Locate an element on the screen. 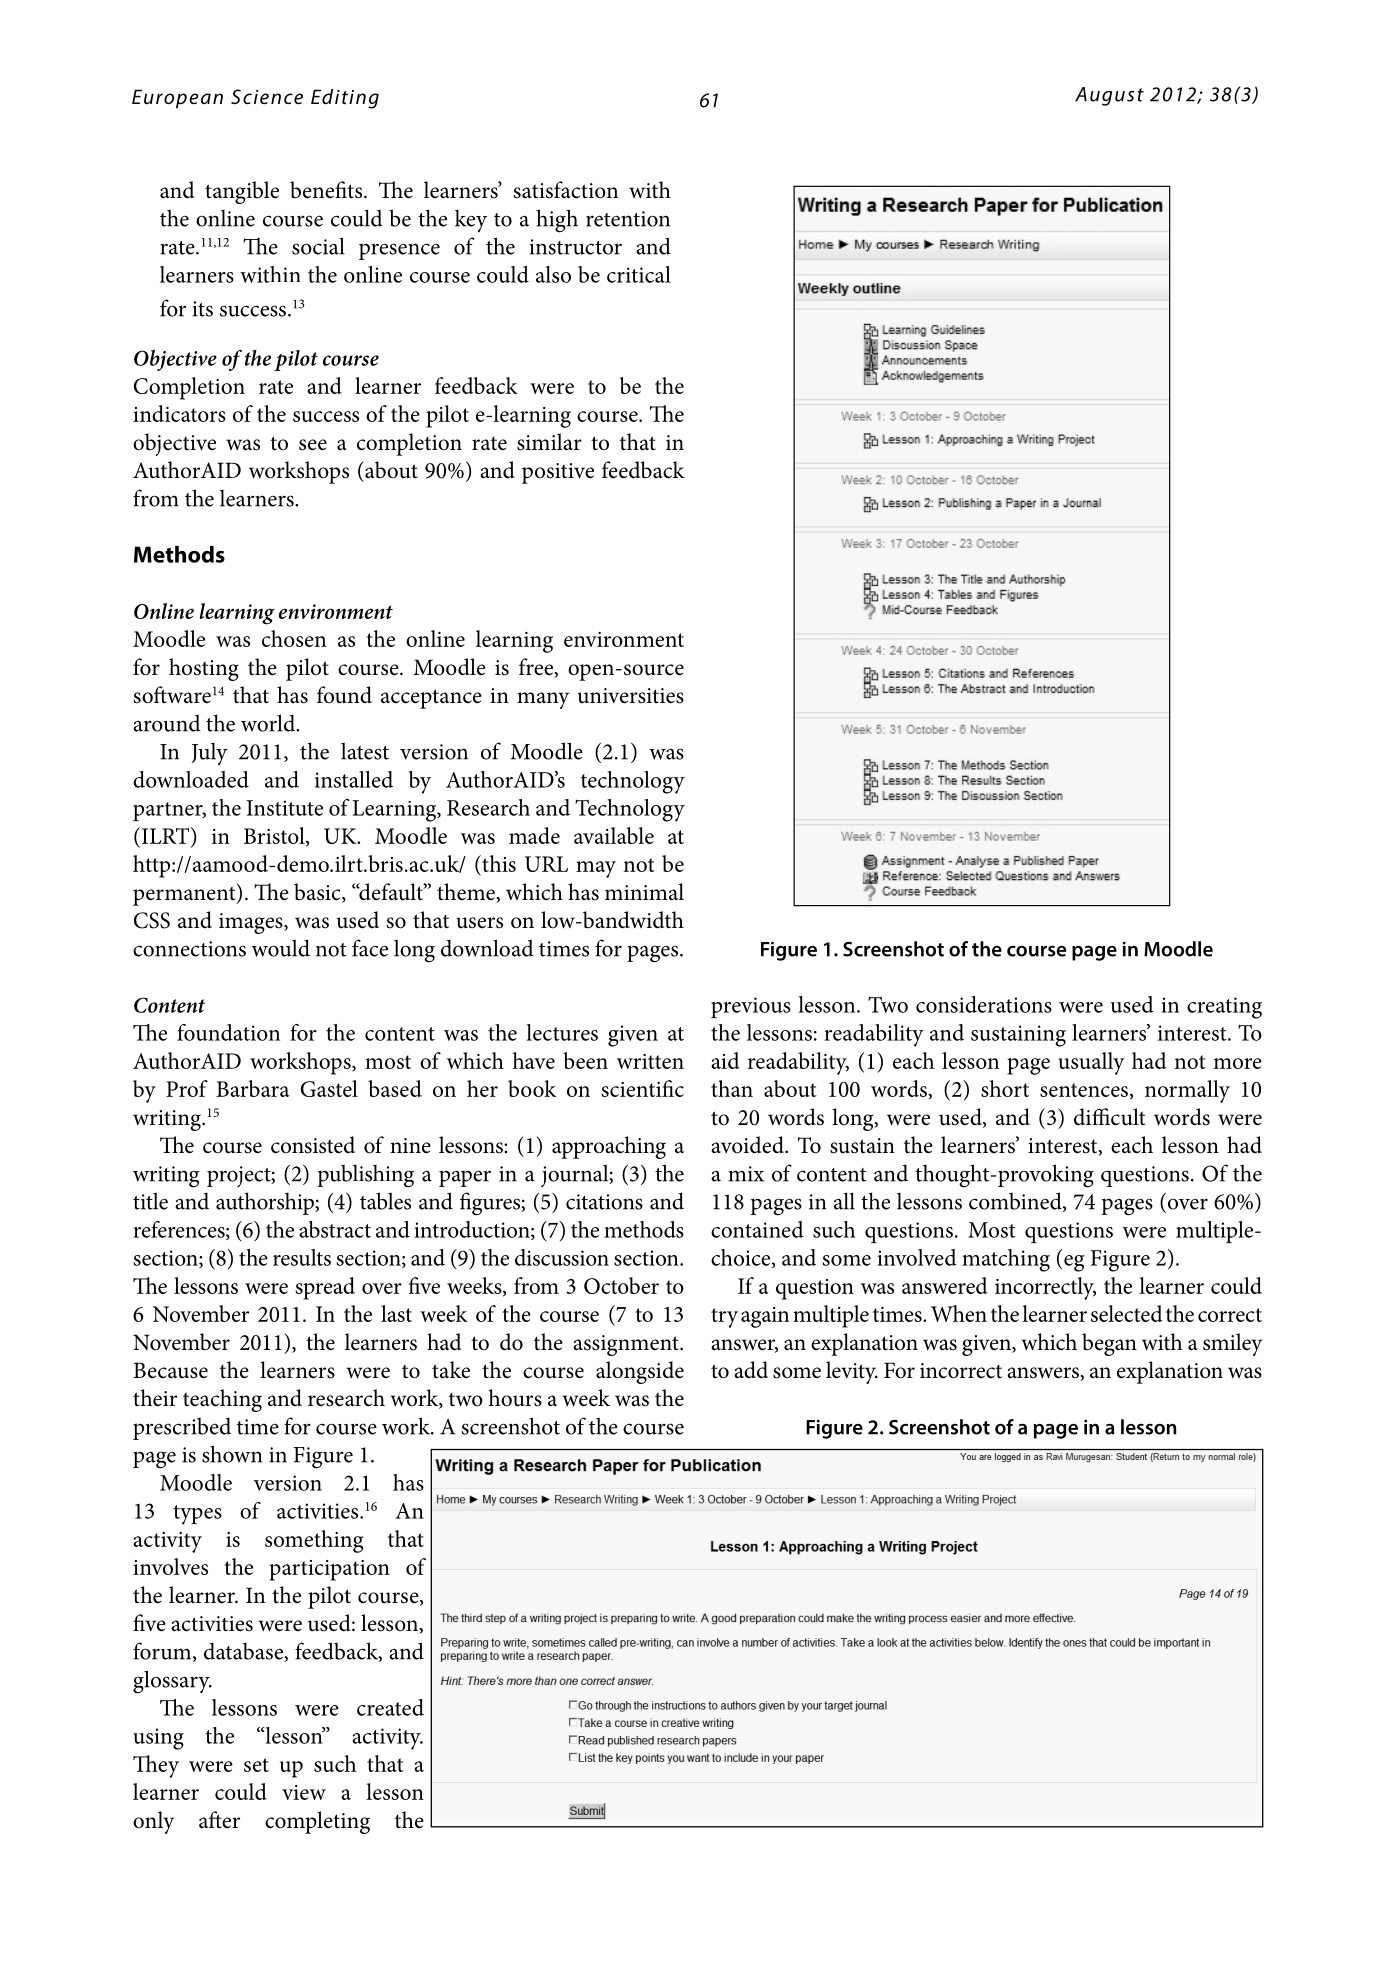 The image size is (1395, 1973). set is located at coordinates (256, 1765).
